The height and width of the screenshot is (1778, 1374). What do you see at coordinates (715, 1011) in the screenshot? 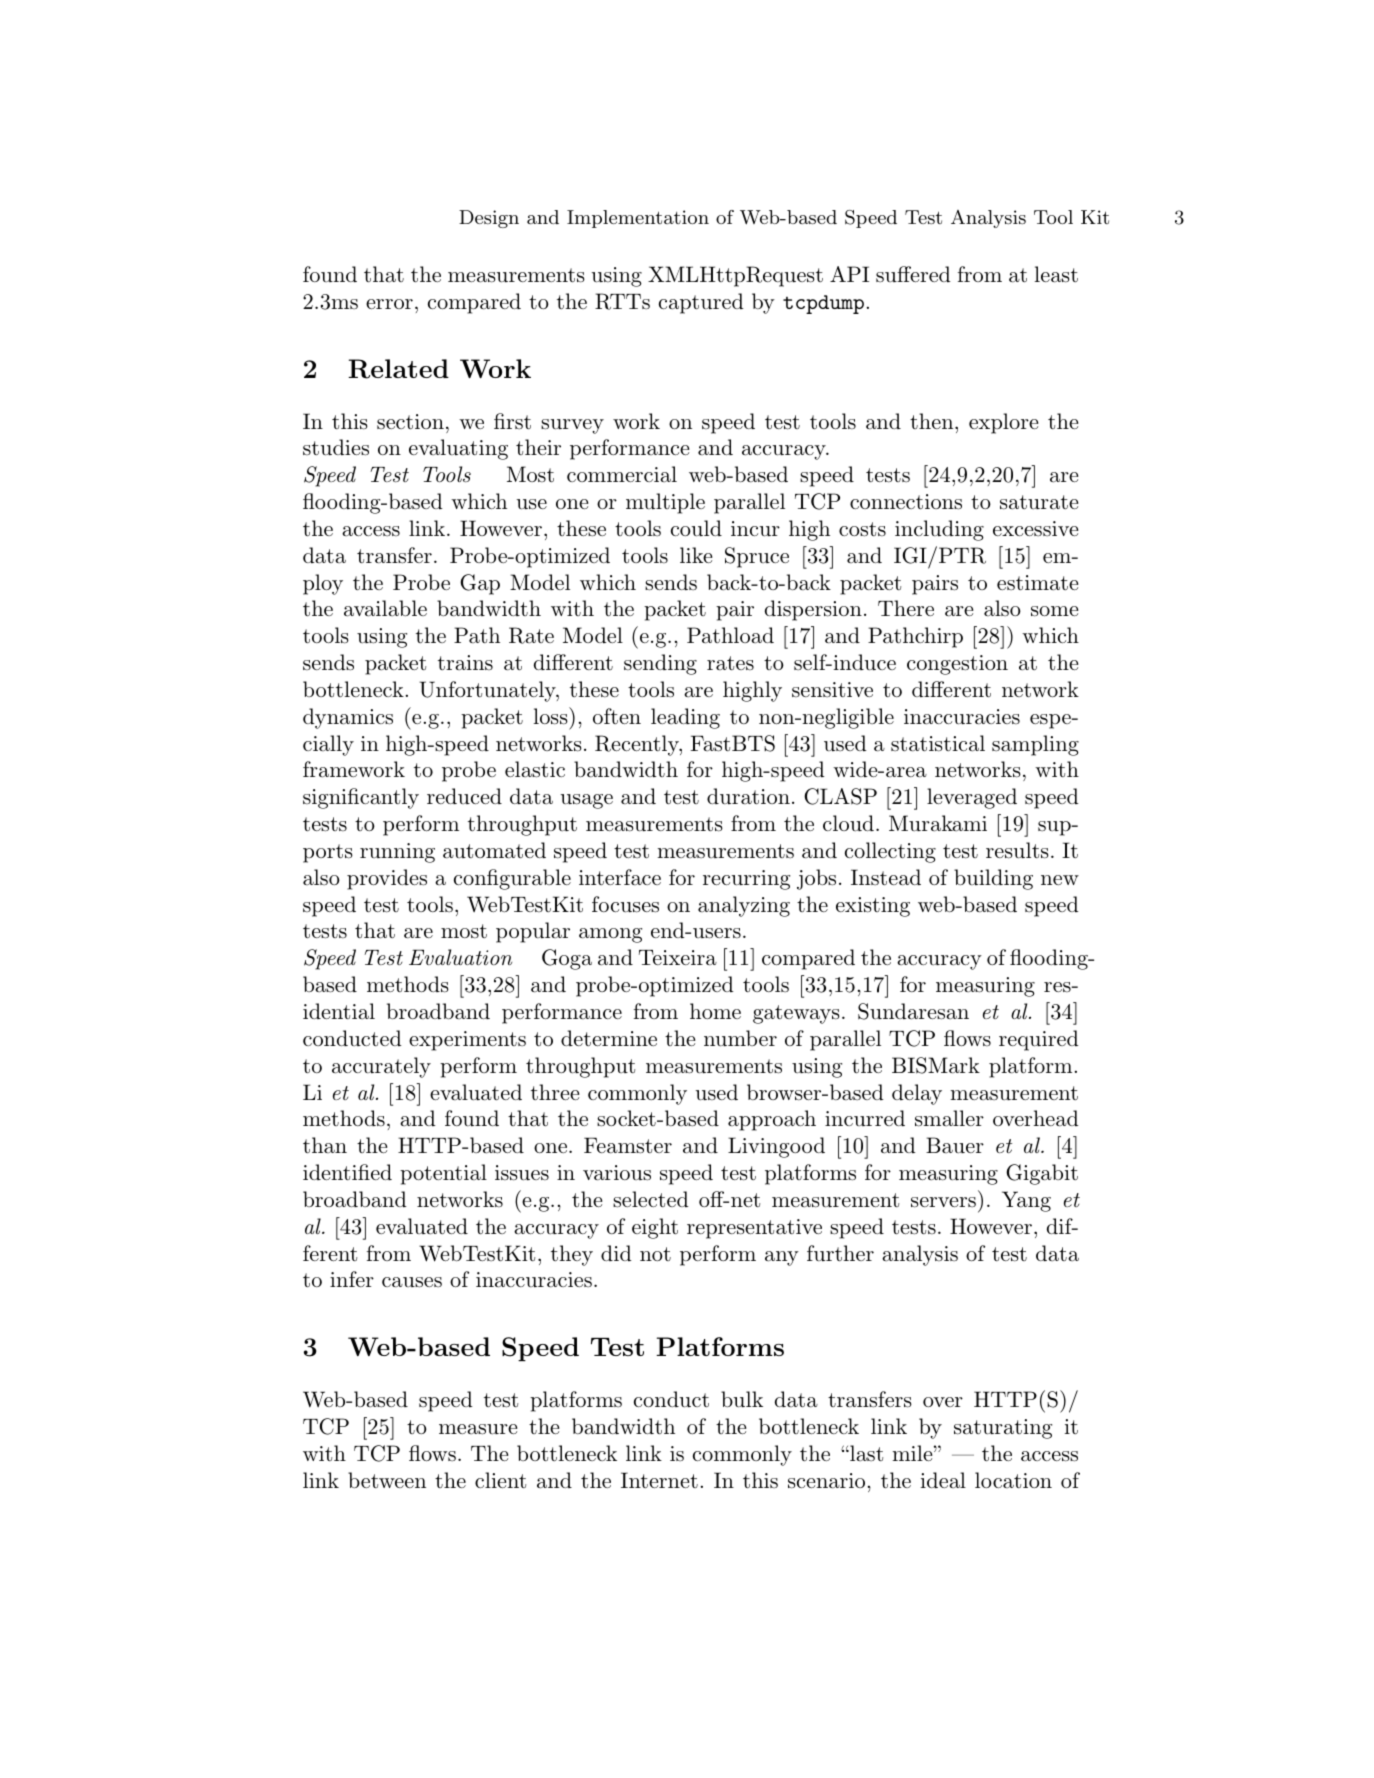
I see `home` at bounding box center [715, 1011].
